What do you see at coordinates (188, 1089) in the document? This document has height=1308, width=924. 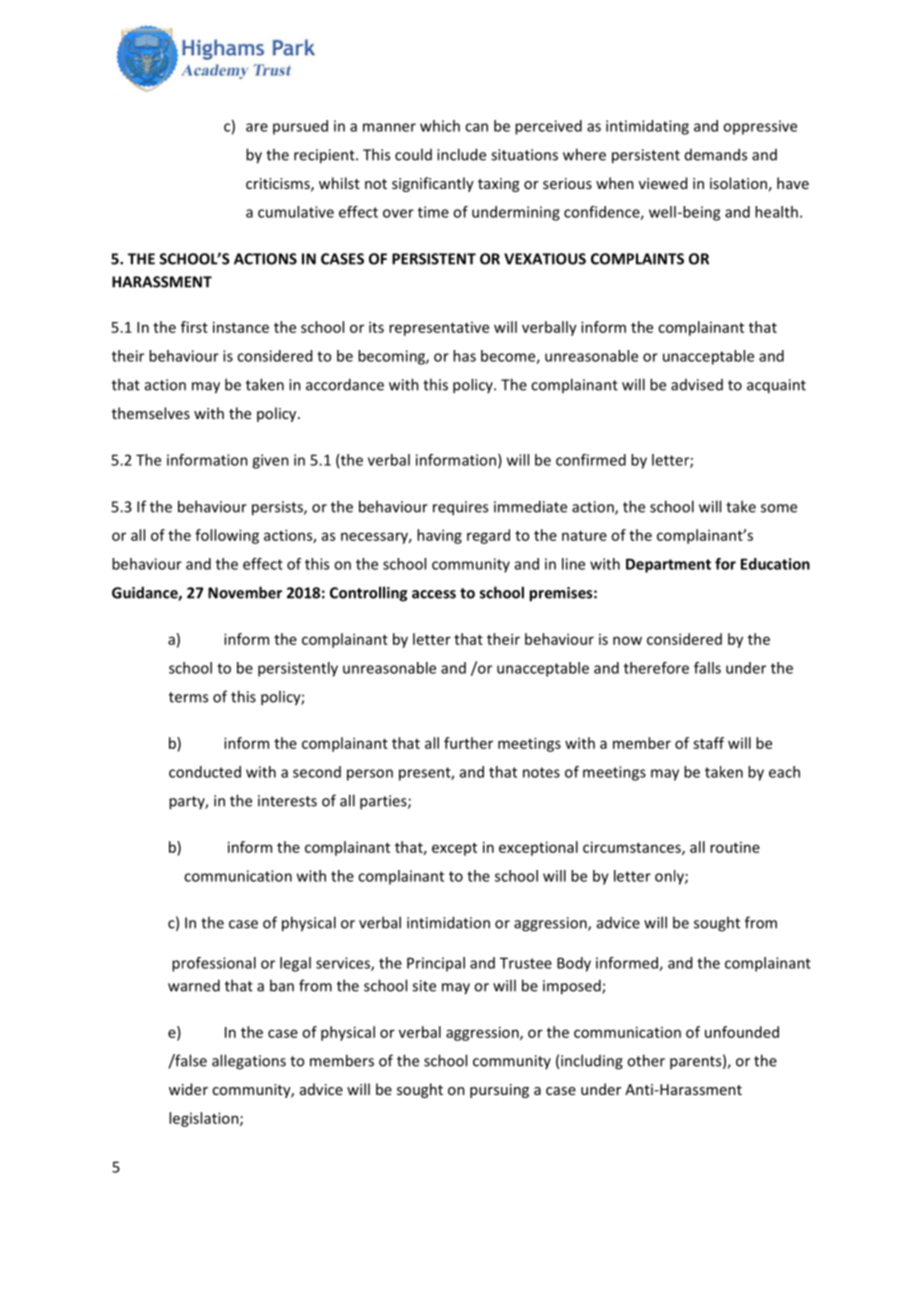 I see `wider` at bounding box center [188, 1089].
